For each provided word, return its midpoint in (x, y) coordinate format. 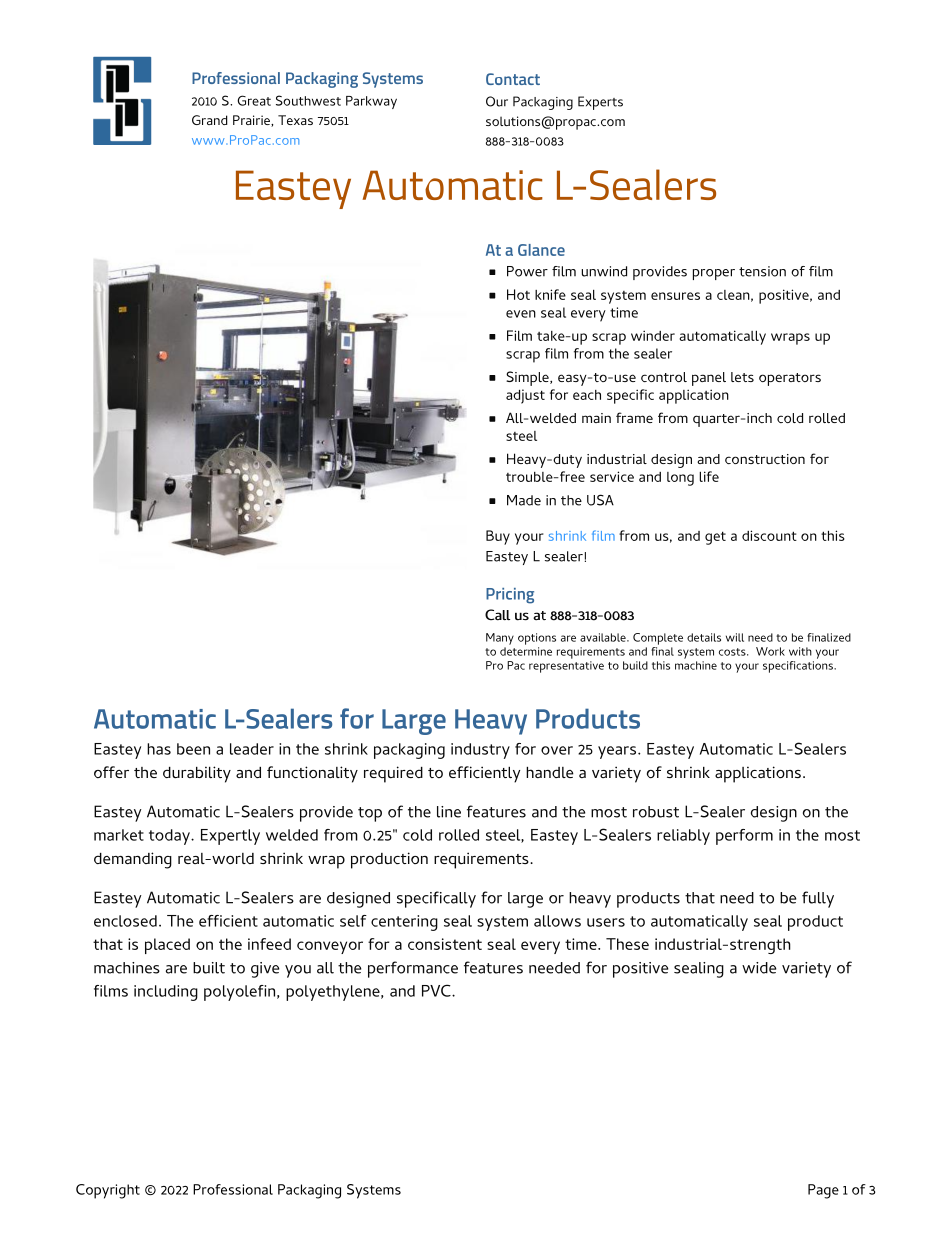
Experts (600, 103)
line (449, 812)
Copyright (108, 1191)
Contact (513, 79)
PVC (437, 990)
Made (524, 500)
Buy (498, 537)
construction (765, 459)
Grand (210, 120)
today (170, 837)
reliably (683, 837)
